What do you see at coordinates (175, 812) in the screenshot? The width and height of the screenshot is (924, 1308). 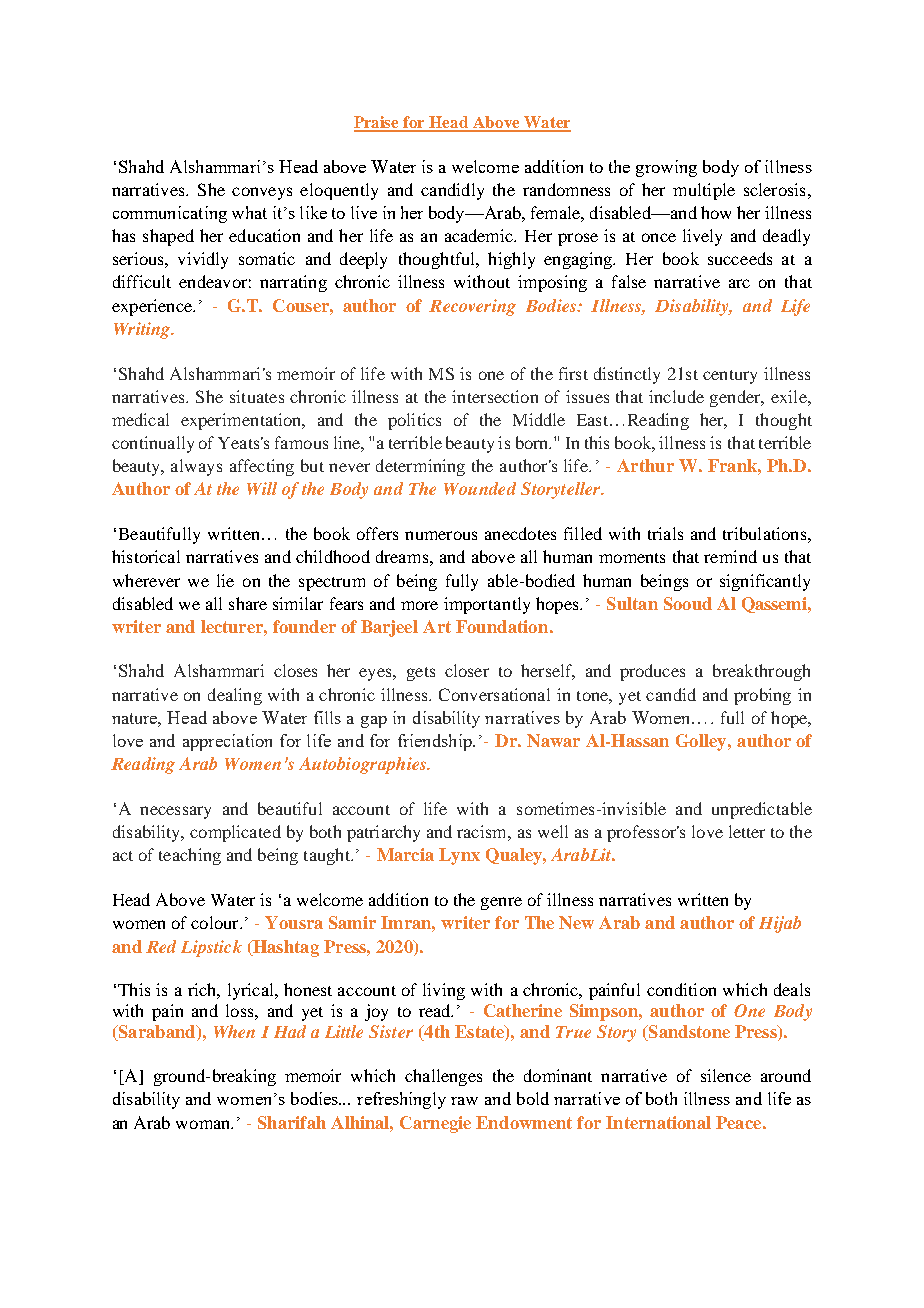 I see `necessary` at bounding box center [175, 812].
